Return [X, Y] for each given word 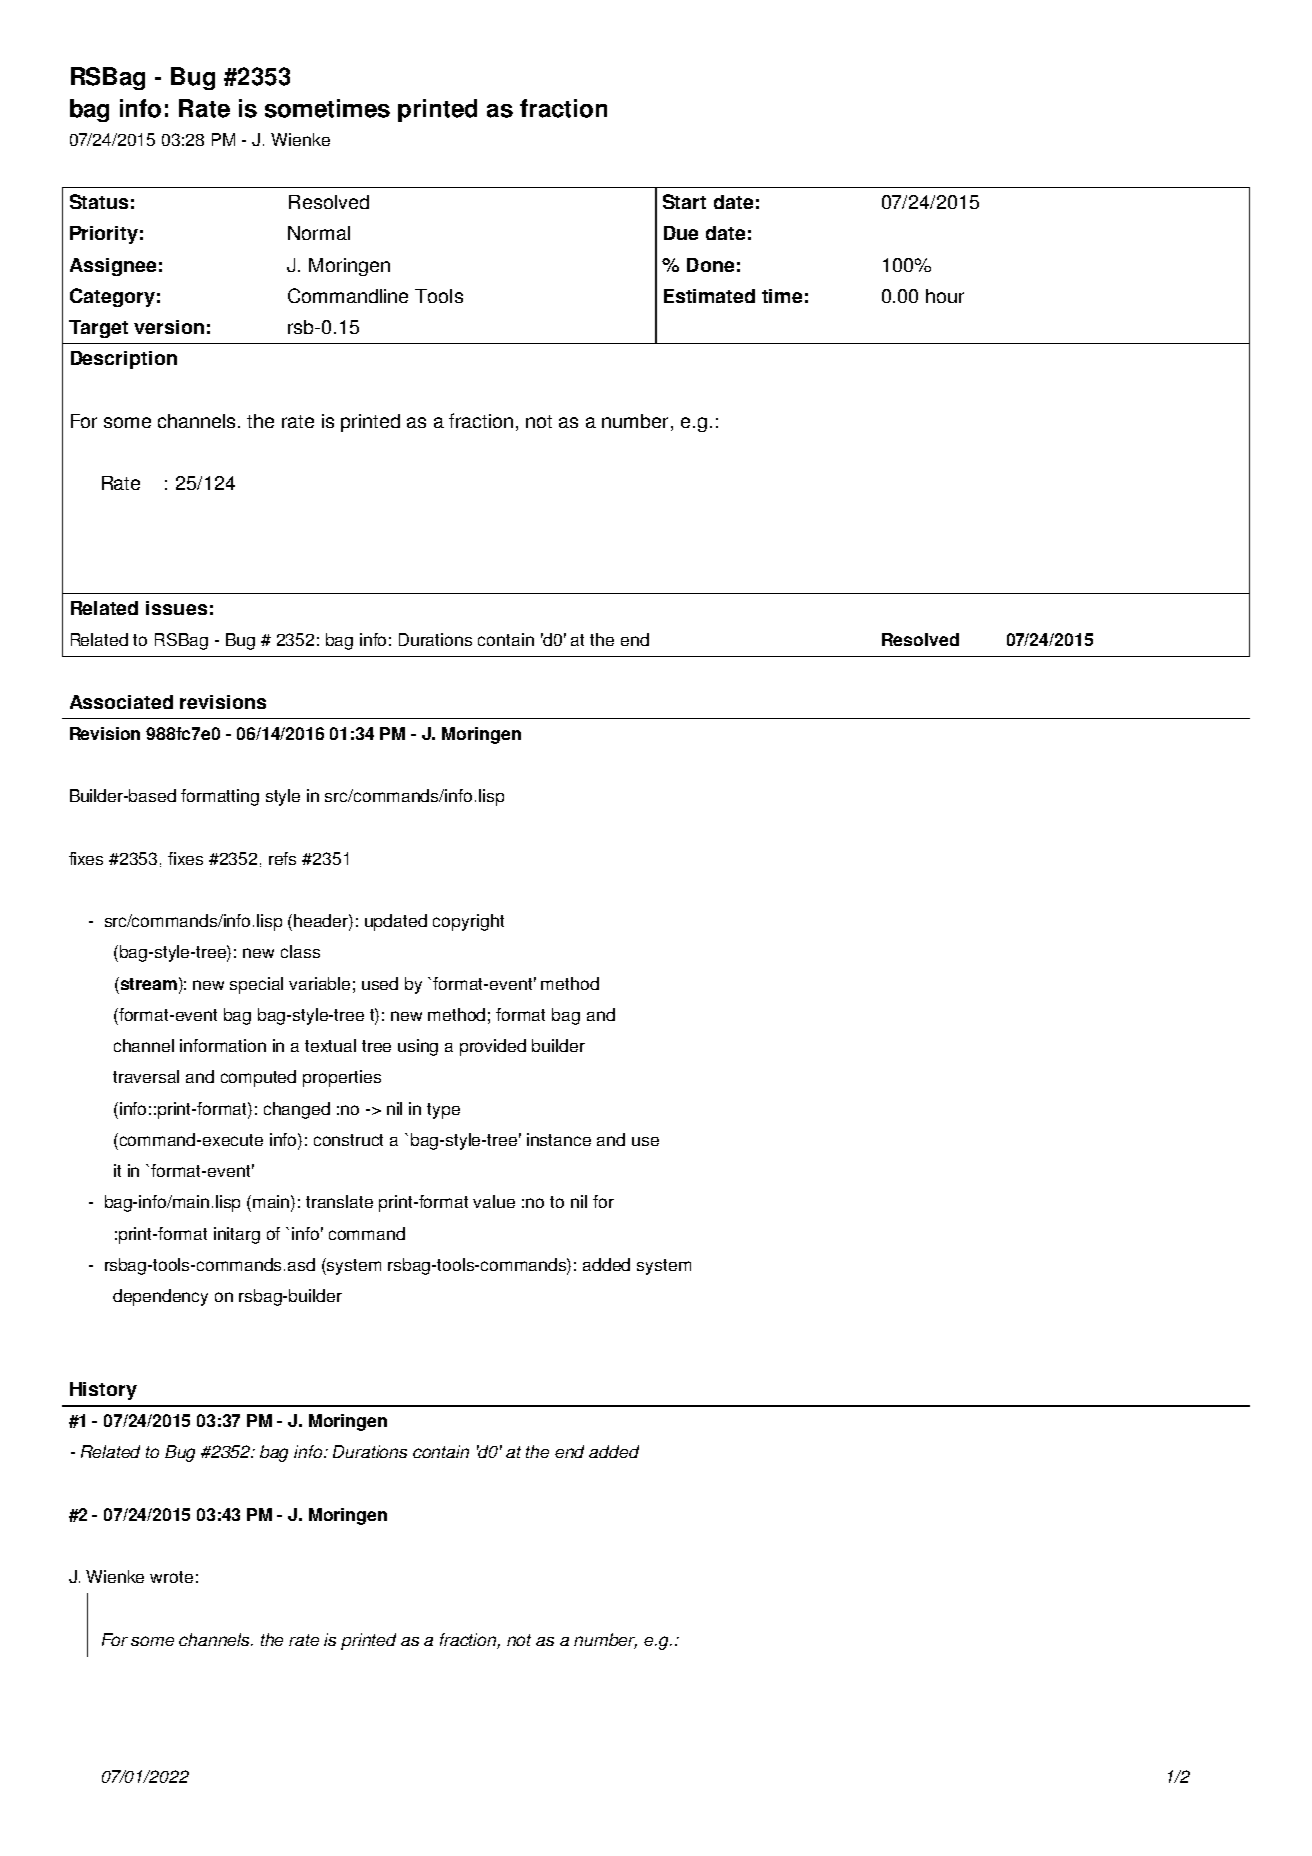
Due [681, 233]
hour [945, 296]
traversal [146, 1076]
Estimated [709, 296]
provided [493, 1047]
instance [559, 1139]
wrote [171, 1577]
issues [176, 608]
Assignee [113, 267]
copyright [468, 922]
